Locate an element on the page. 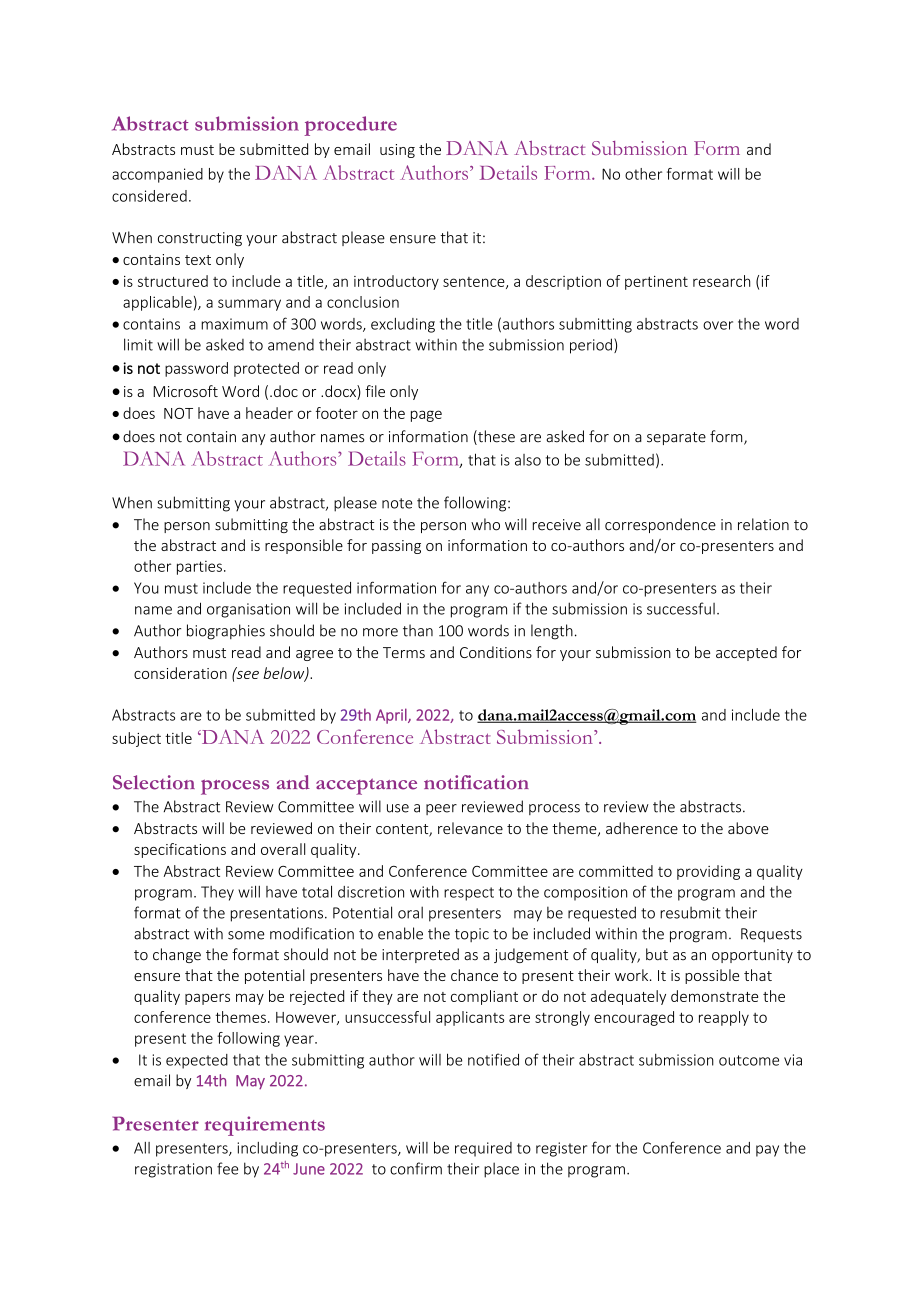 This image has width=924, height=1308. some is located at coordinates (246, 935).
